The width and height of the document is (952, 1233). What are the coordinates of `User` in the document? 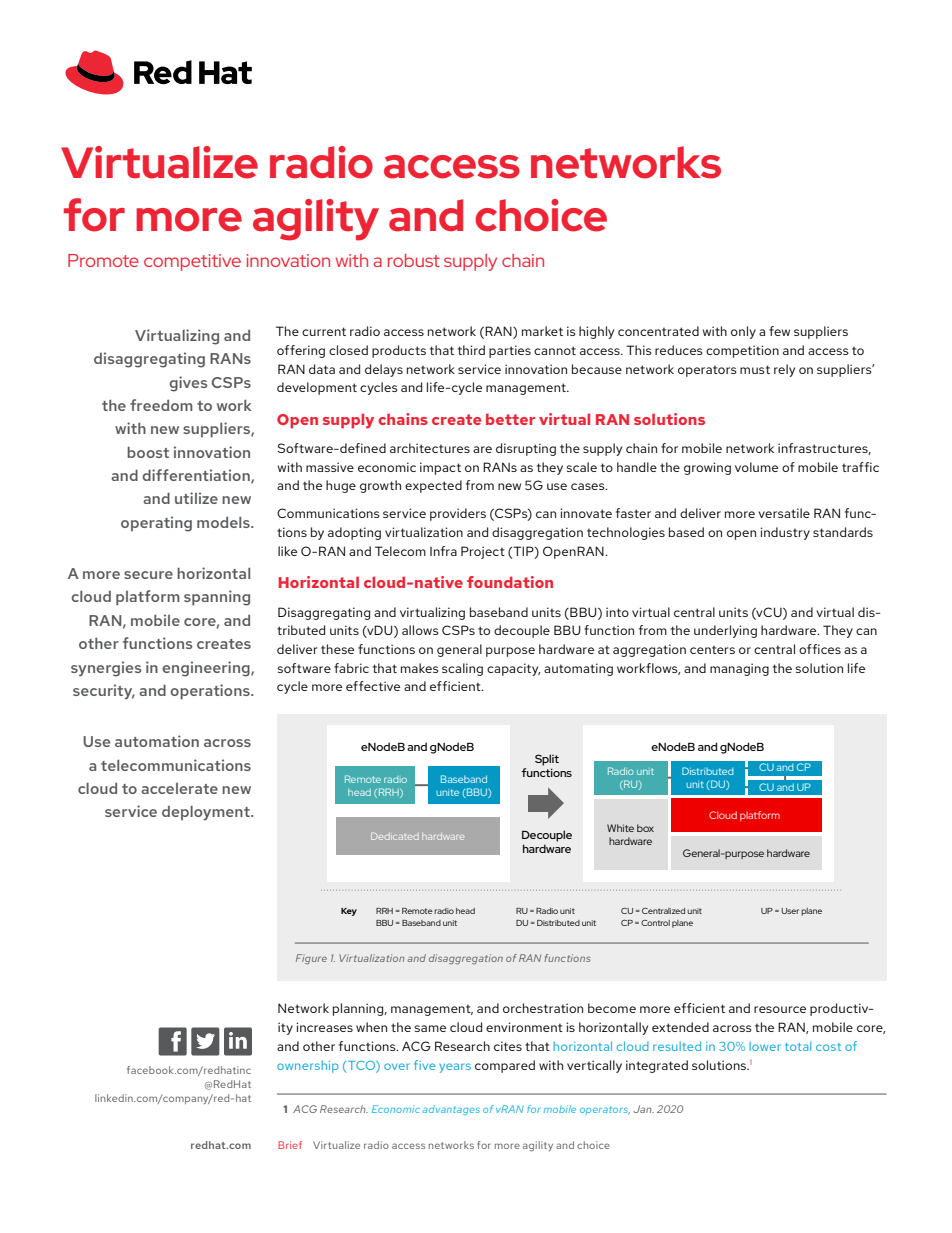 It's located at (790, 911).
